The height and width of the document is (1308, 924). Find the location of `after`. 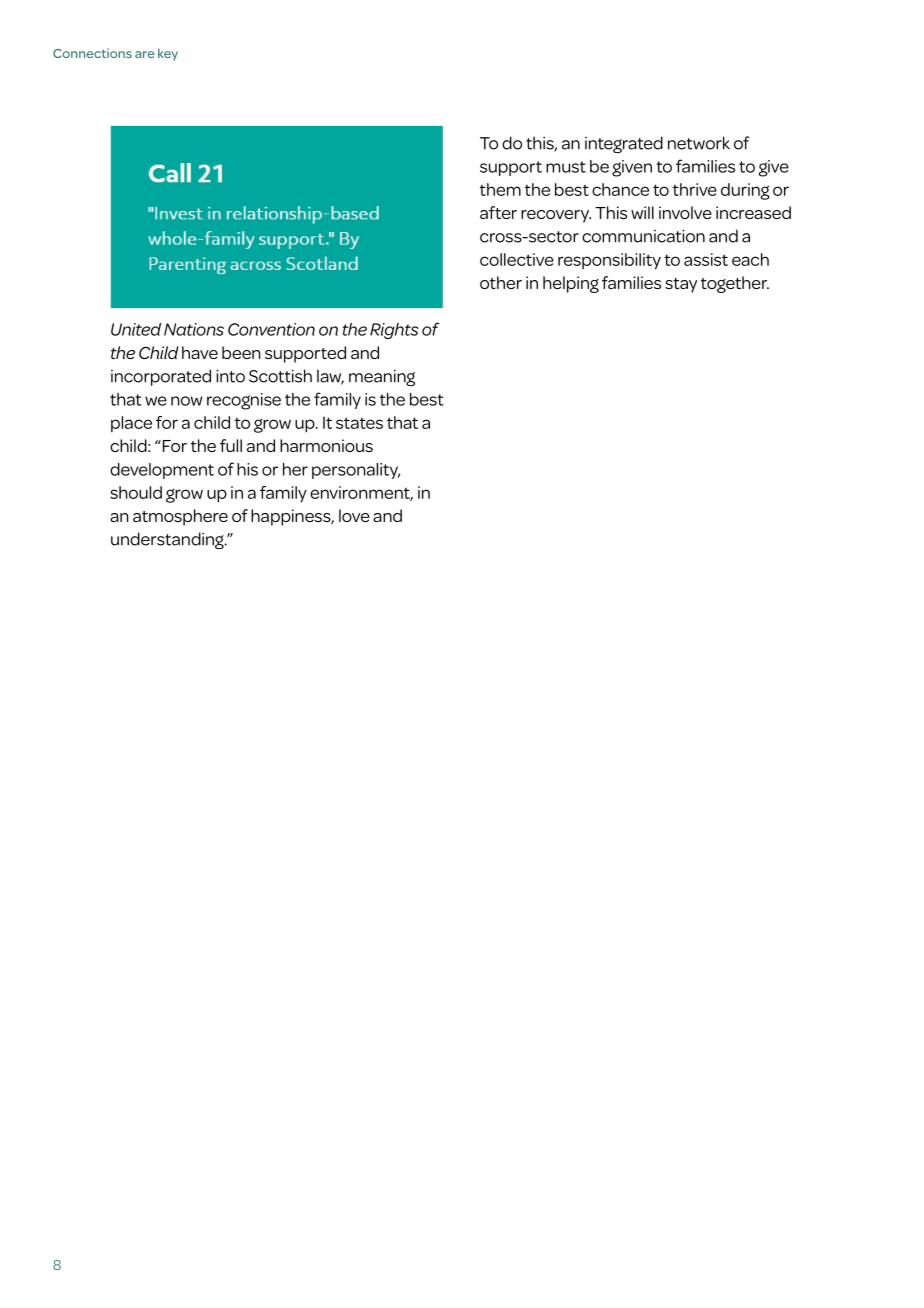

after is located at coordinates (498, 212).
